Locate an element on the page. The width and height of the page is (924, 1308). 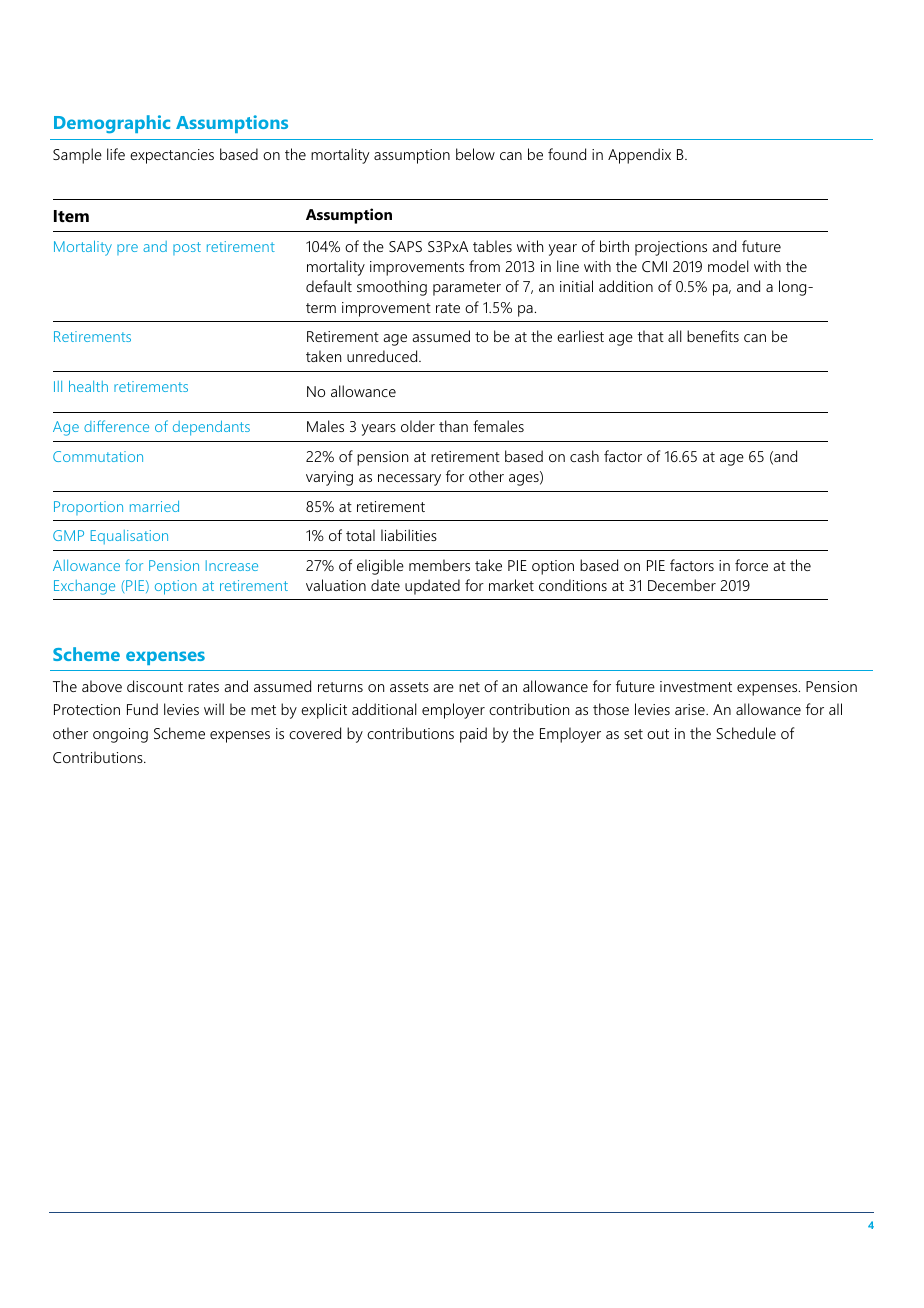
health is located at coordinates (88, 386).
